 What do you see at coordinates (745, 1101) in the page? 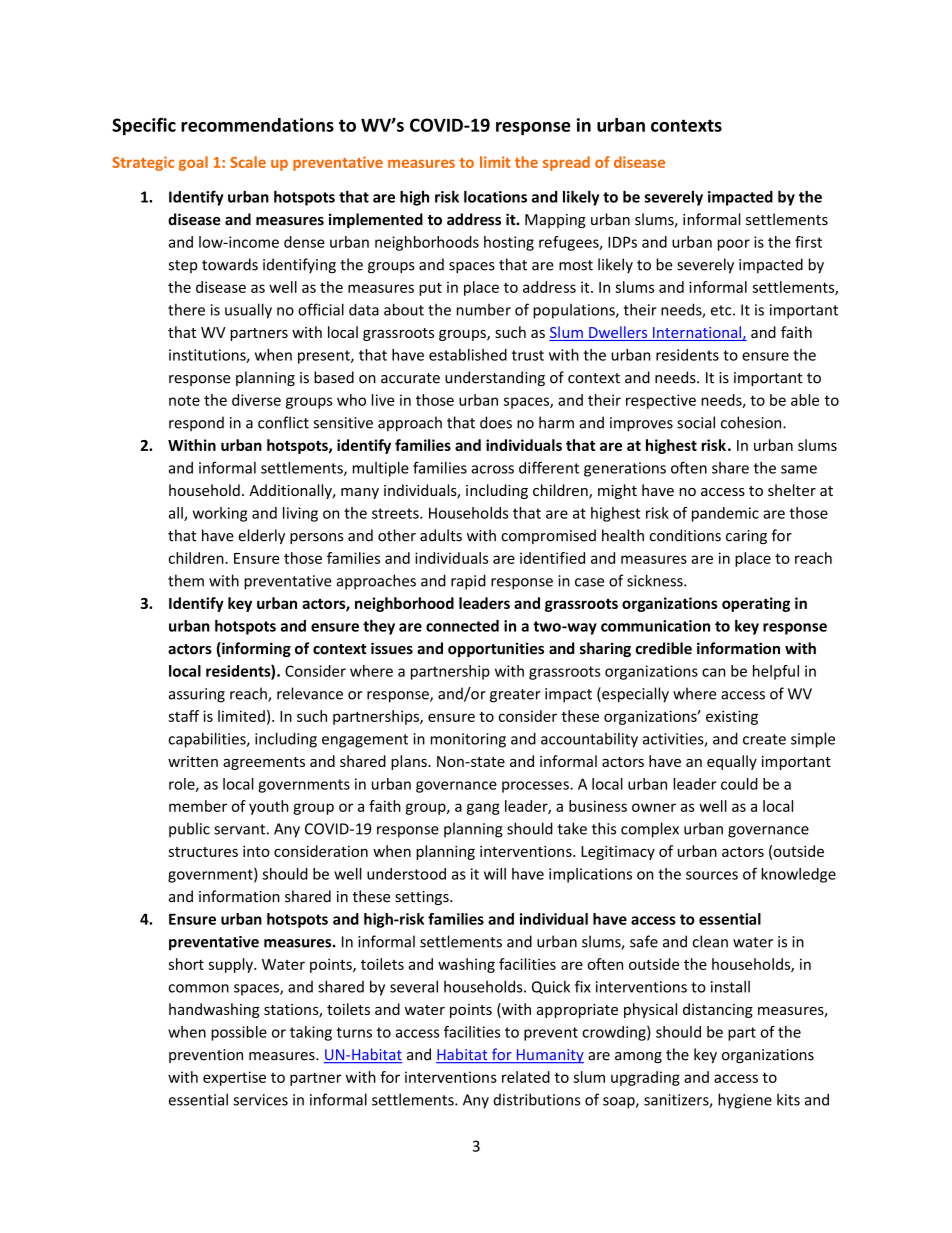
I see `hygiene` at bounding box center [745, 1101].
